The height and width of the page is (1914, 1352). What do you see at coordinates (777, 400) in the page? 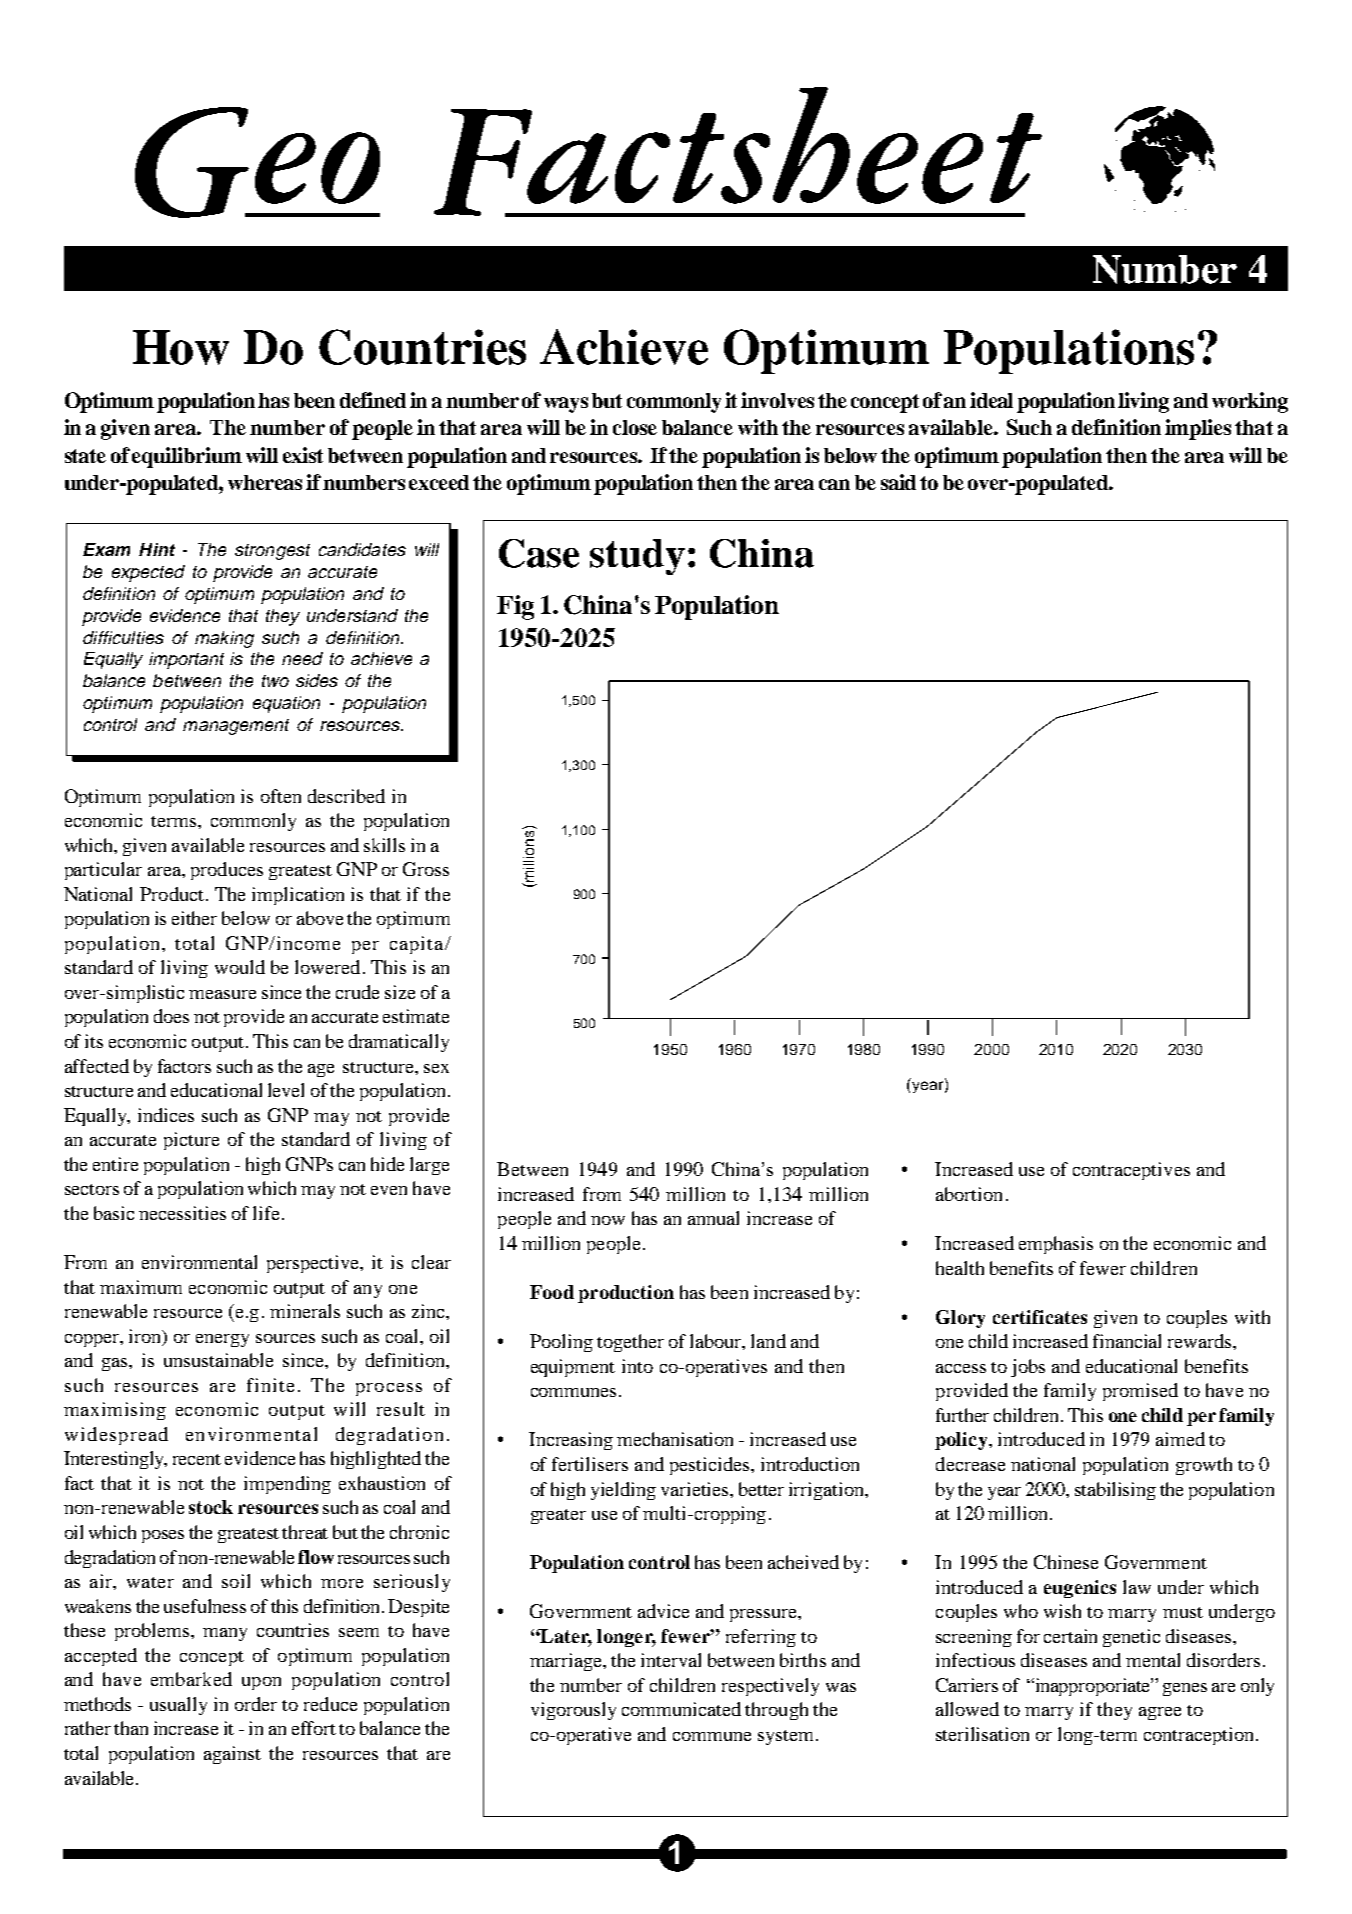
I see `involves` at bounding box center [777, 400].
